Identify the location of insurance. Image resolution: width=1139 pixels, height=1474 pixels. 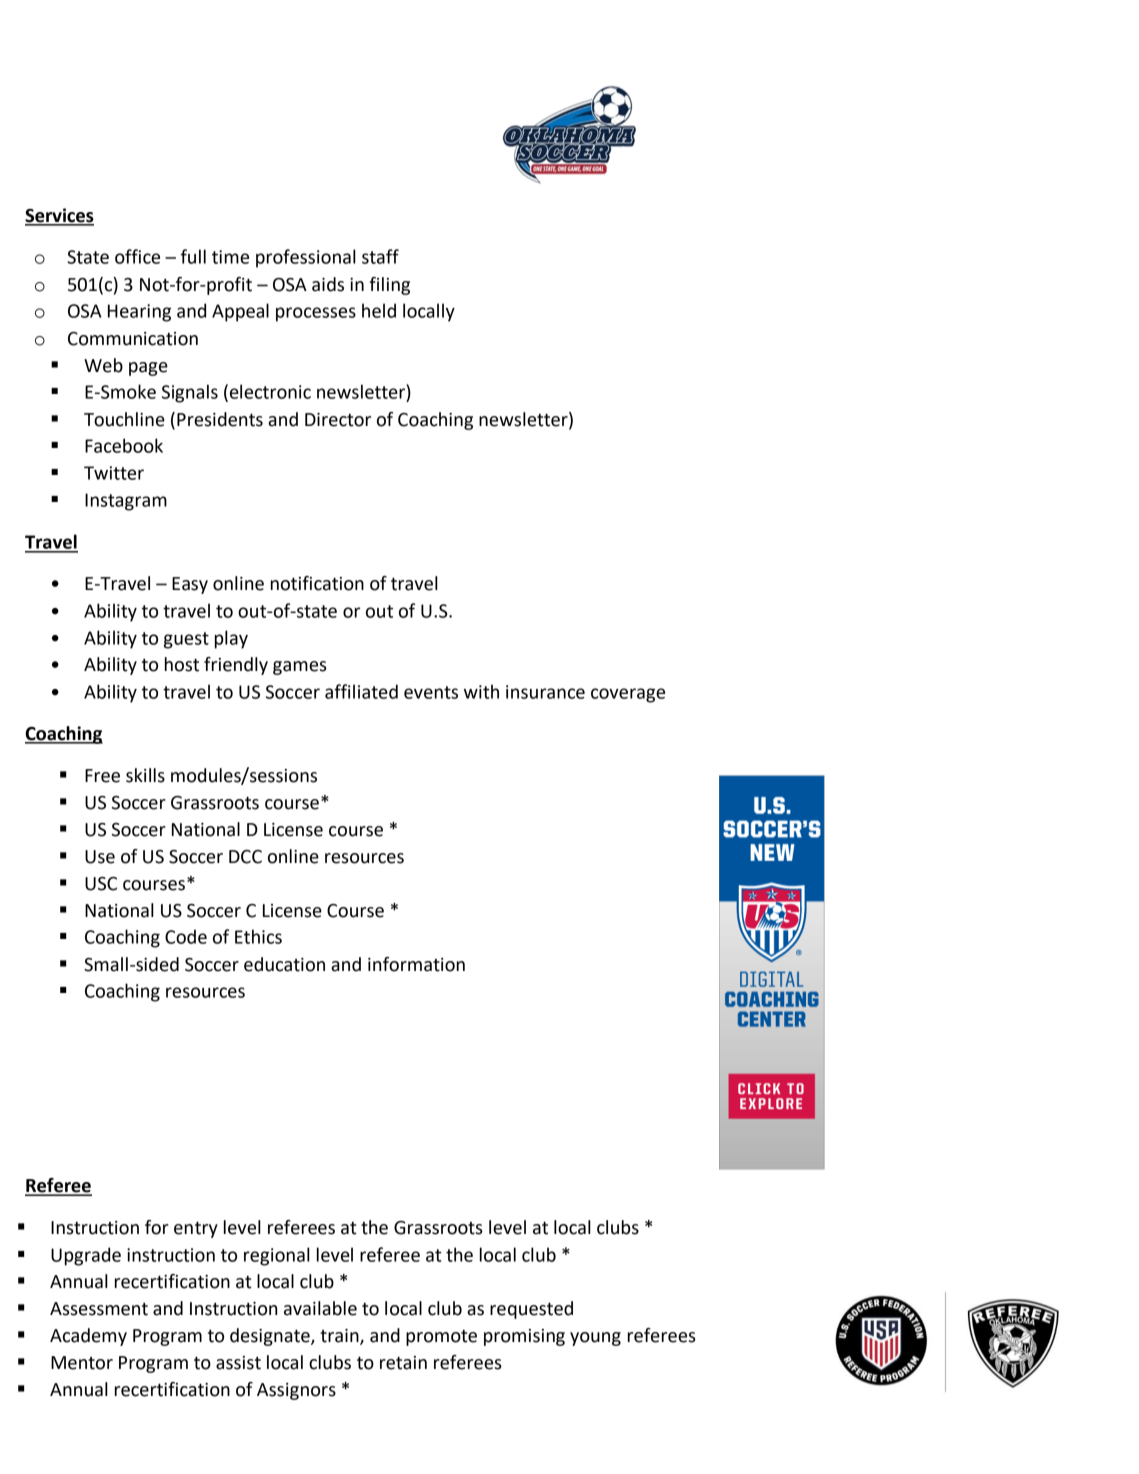
(545, 692).
